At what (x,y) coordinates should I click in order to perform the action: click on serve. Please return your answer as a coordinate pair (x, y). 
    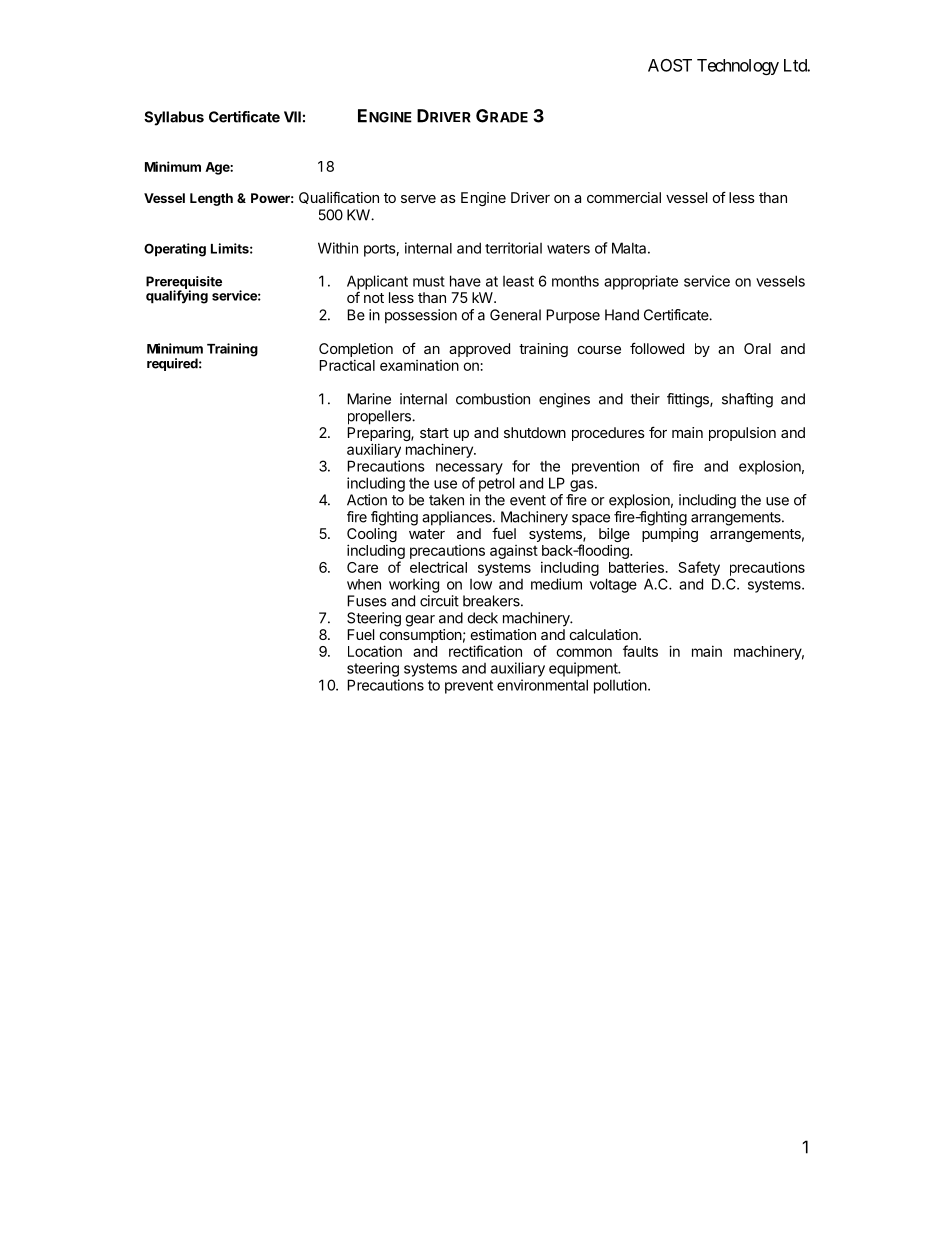
    Looking at the image, I should click on (418, 199).
